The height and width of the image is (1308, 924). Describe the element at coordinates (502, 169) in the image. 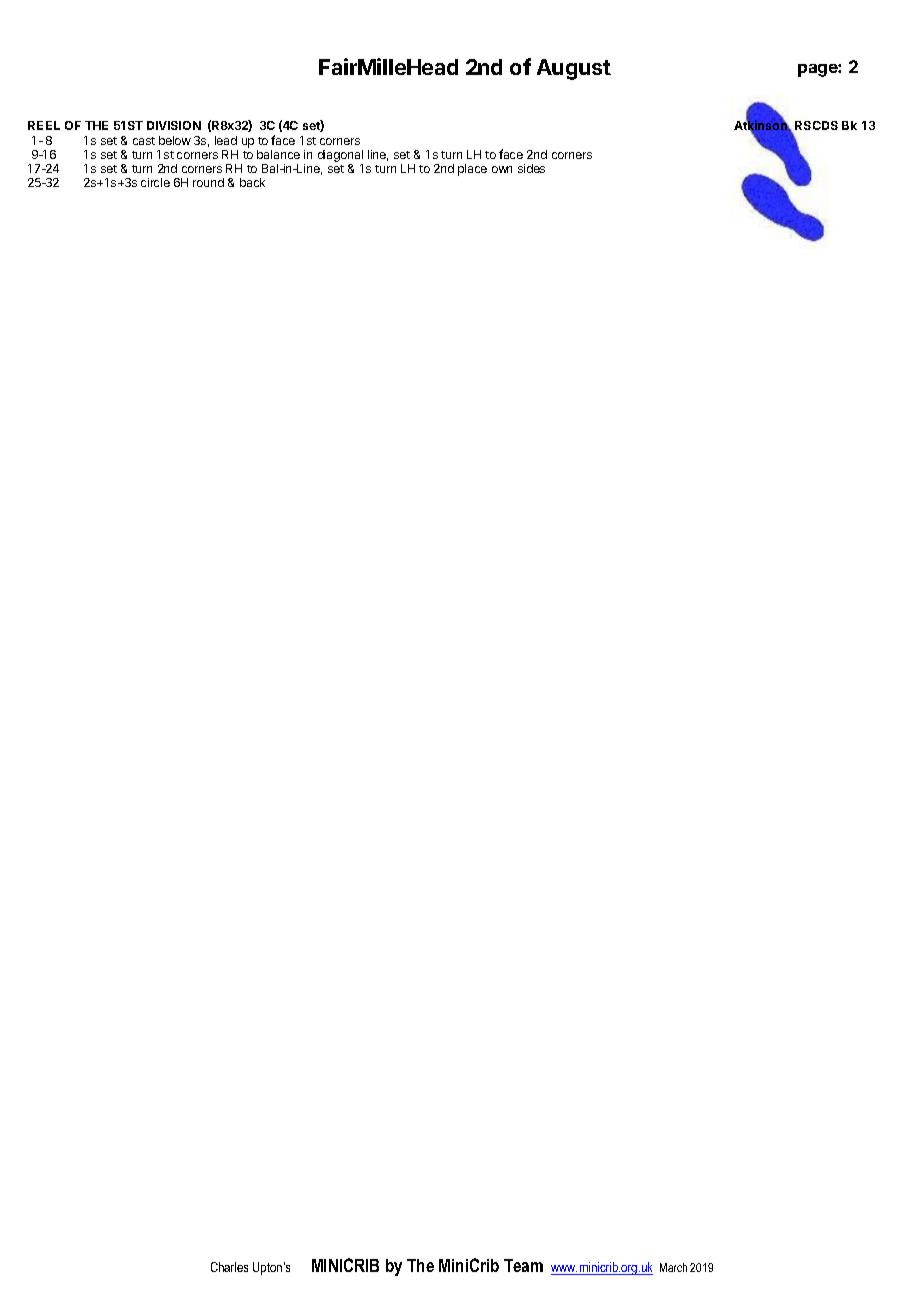

I see `own` at that location.
